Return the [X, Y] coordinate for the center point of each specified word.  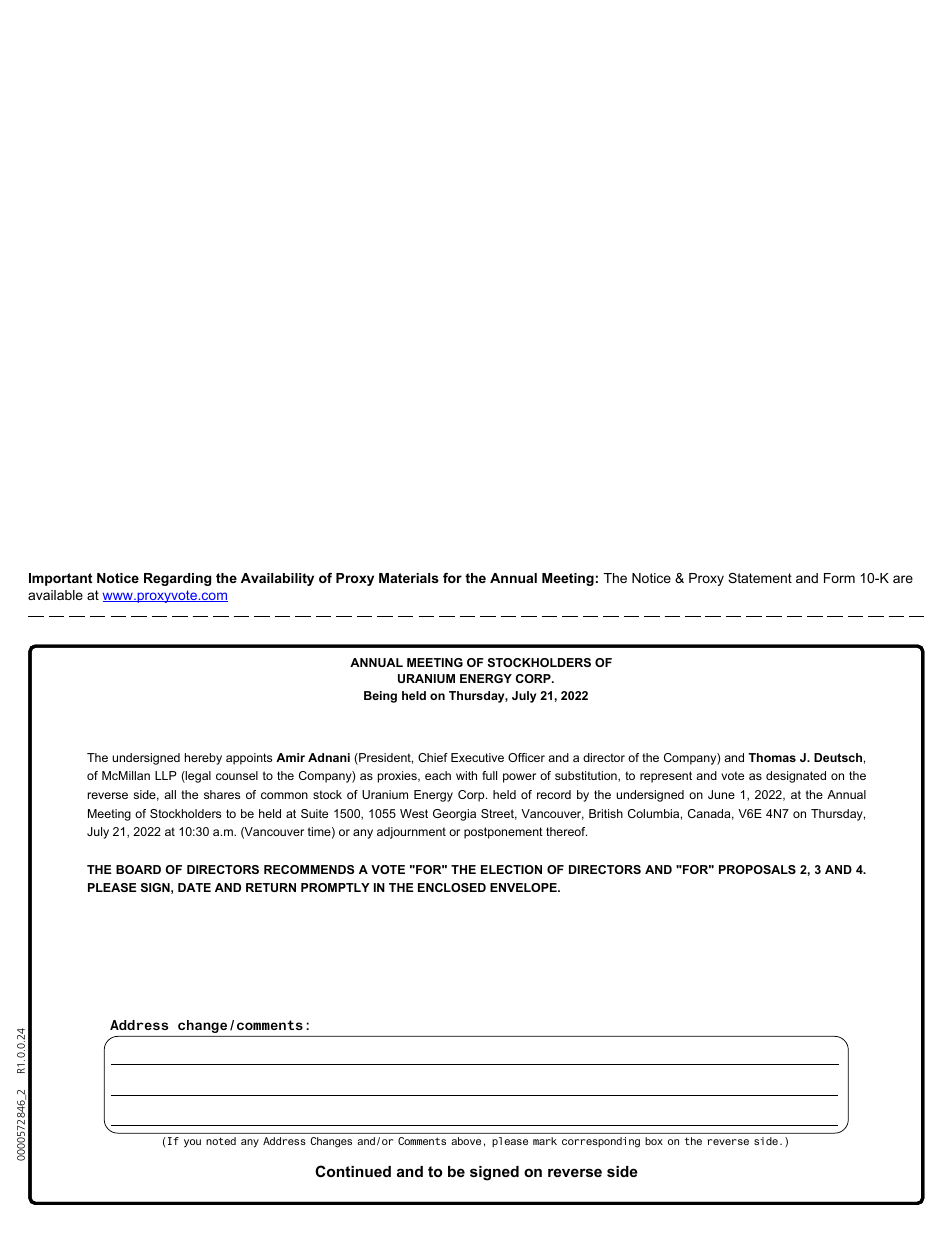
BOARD [138, 869]
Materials [409, 578]
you [192, 1143]
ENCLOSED [452, 887]
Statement [760, 578]
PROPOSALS [757, 869]
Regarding [177, 579]
